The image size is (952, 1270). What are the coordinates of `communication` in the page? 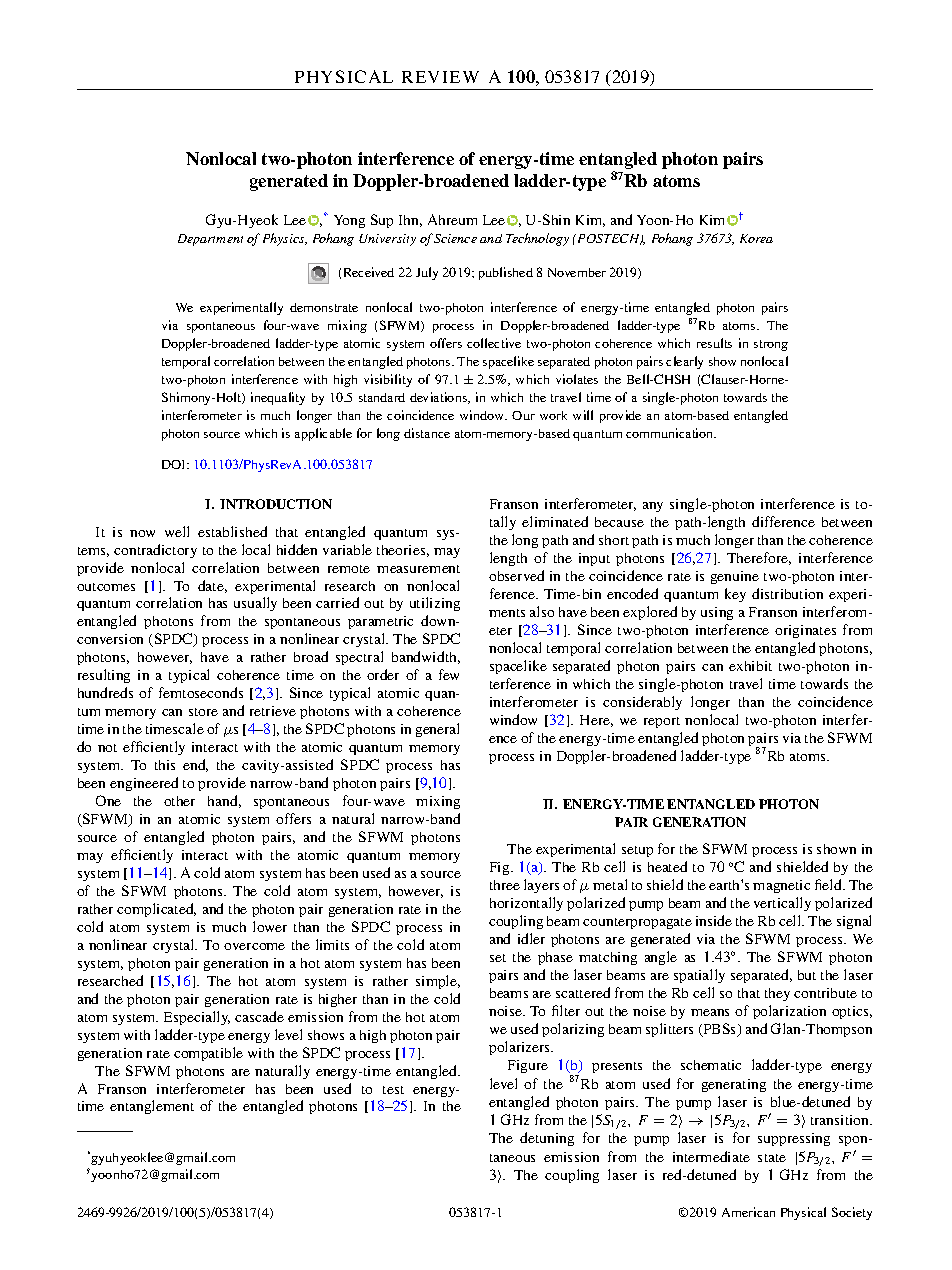 It's located at (671, 433).
